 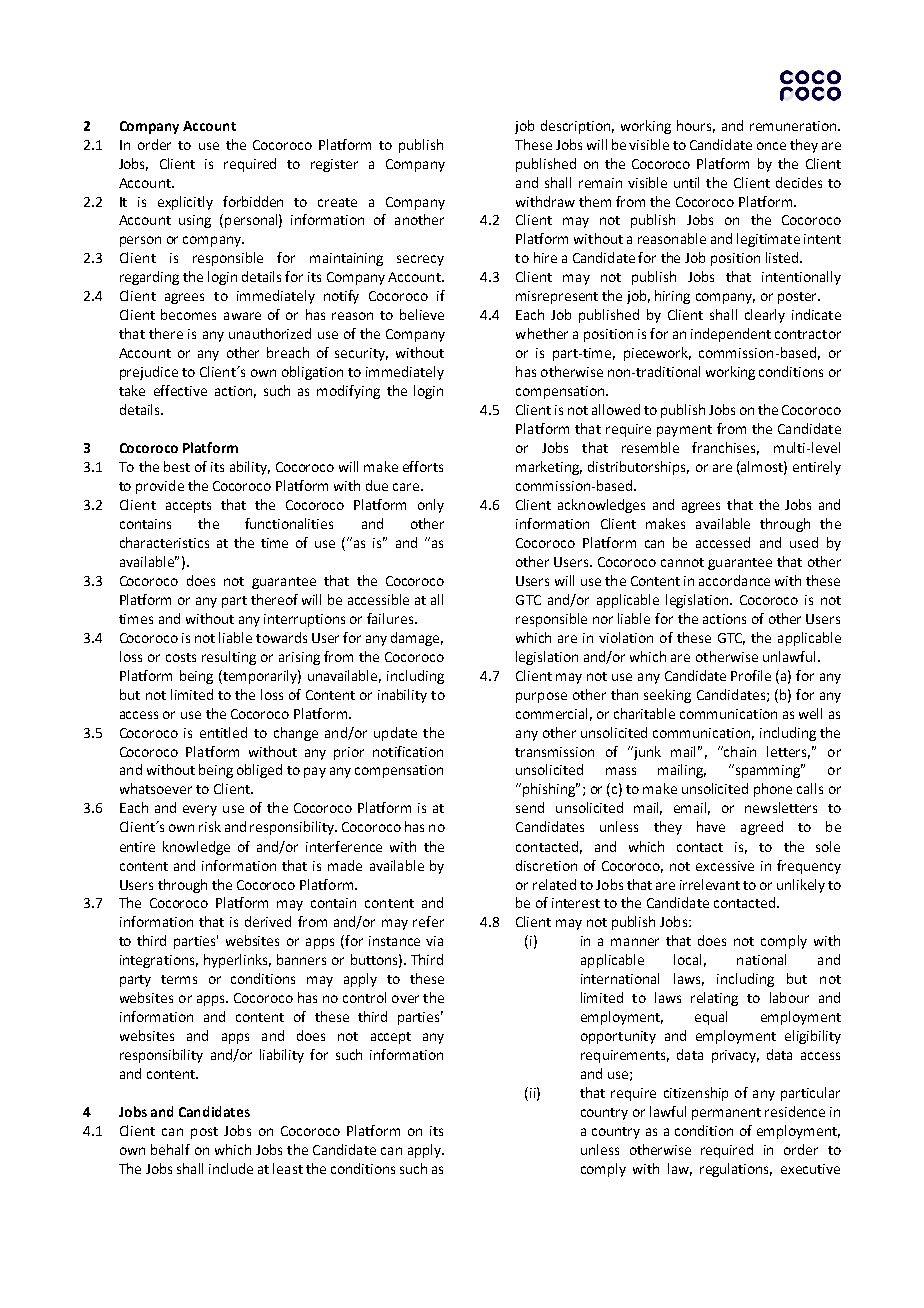 I want to click on agreed, so click(x=762, y=828).
